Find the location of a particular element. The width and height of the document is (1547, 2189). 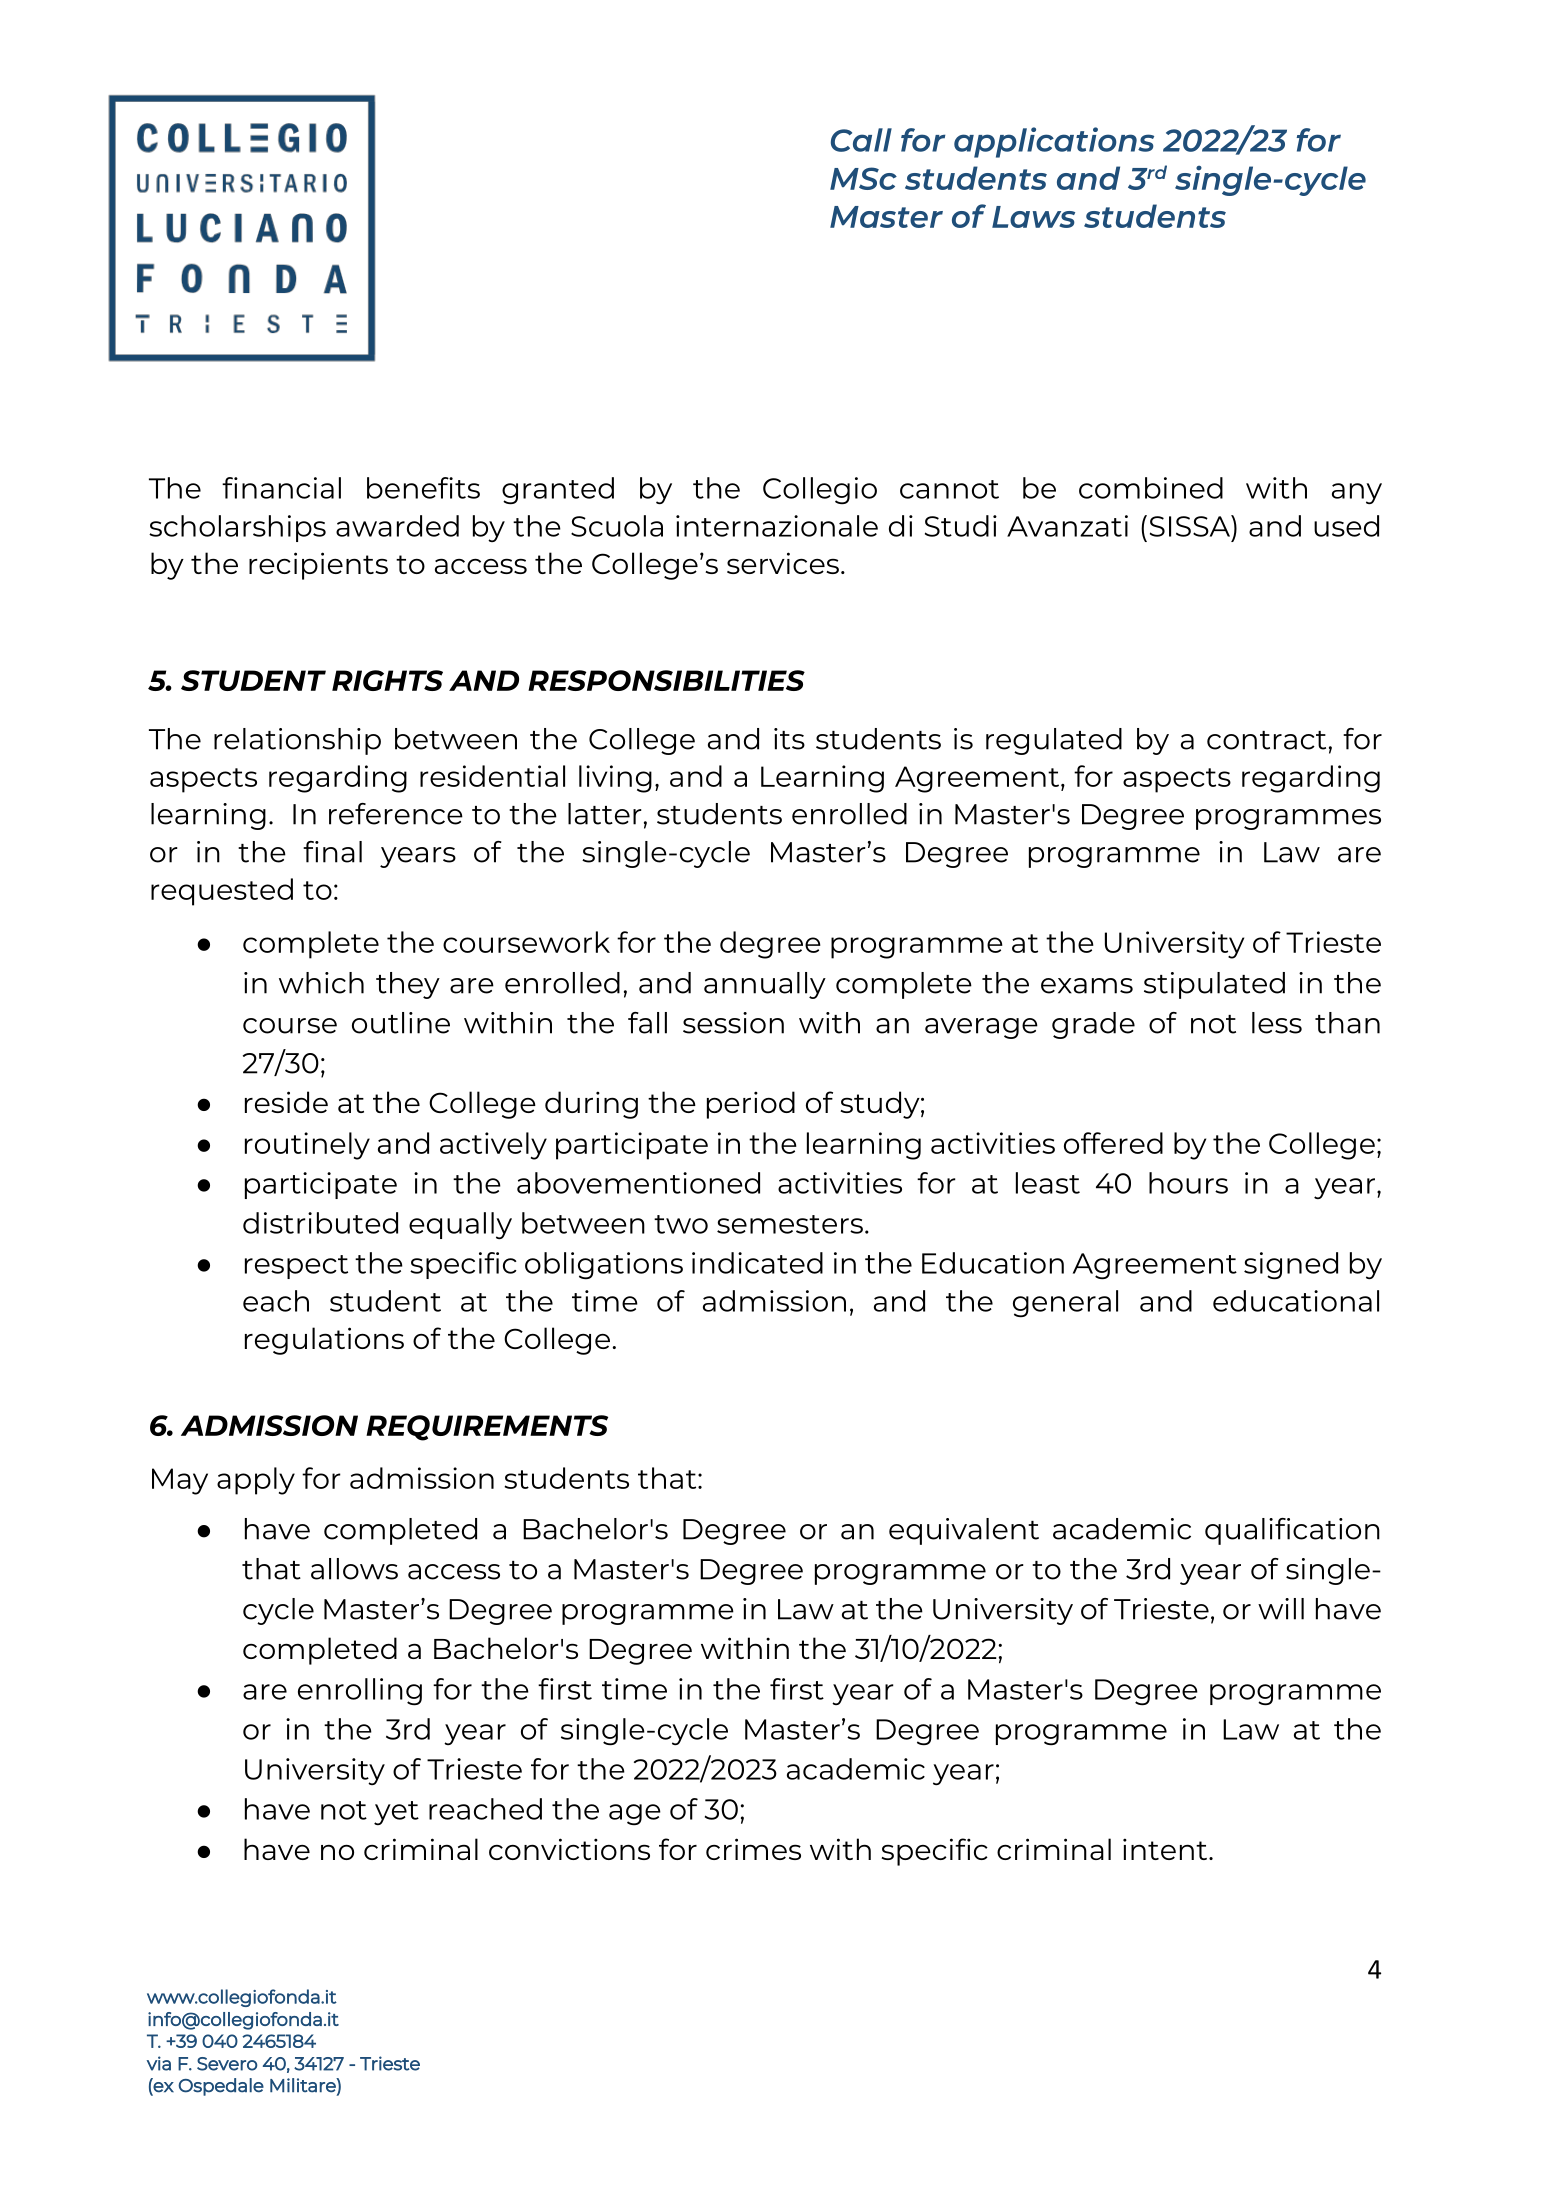

routinely is located at coordinates (307, 1146).
